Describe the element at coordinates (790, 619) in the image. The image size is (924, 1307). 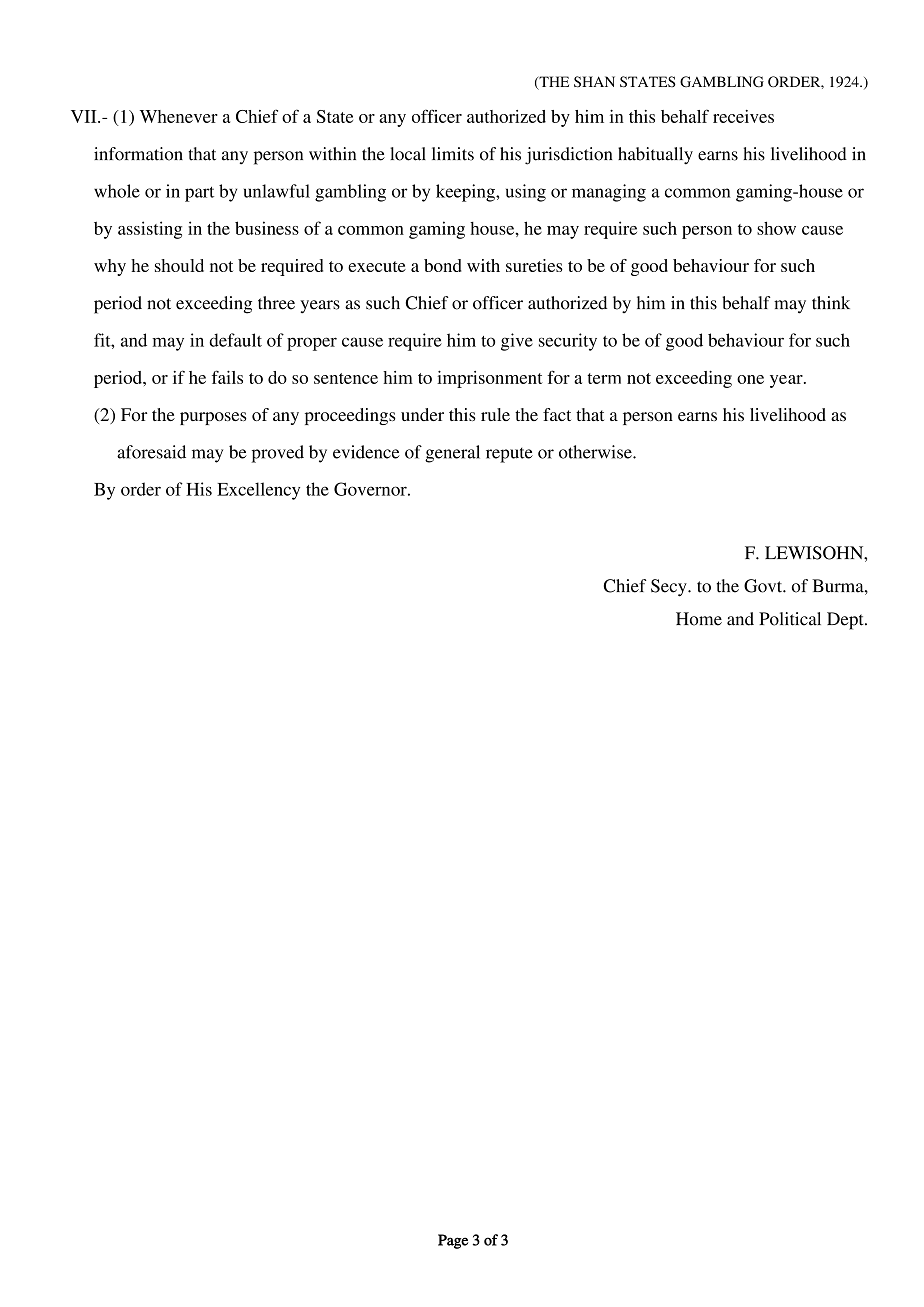
I see `Political` at that location.
